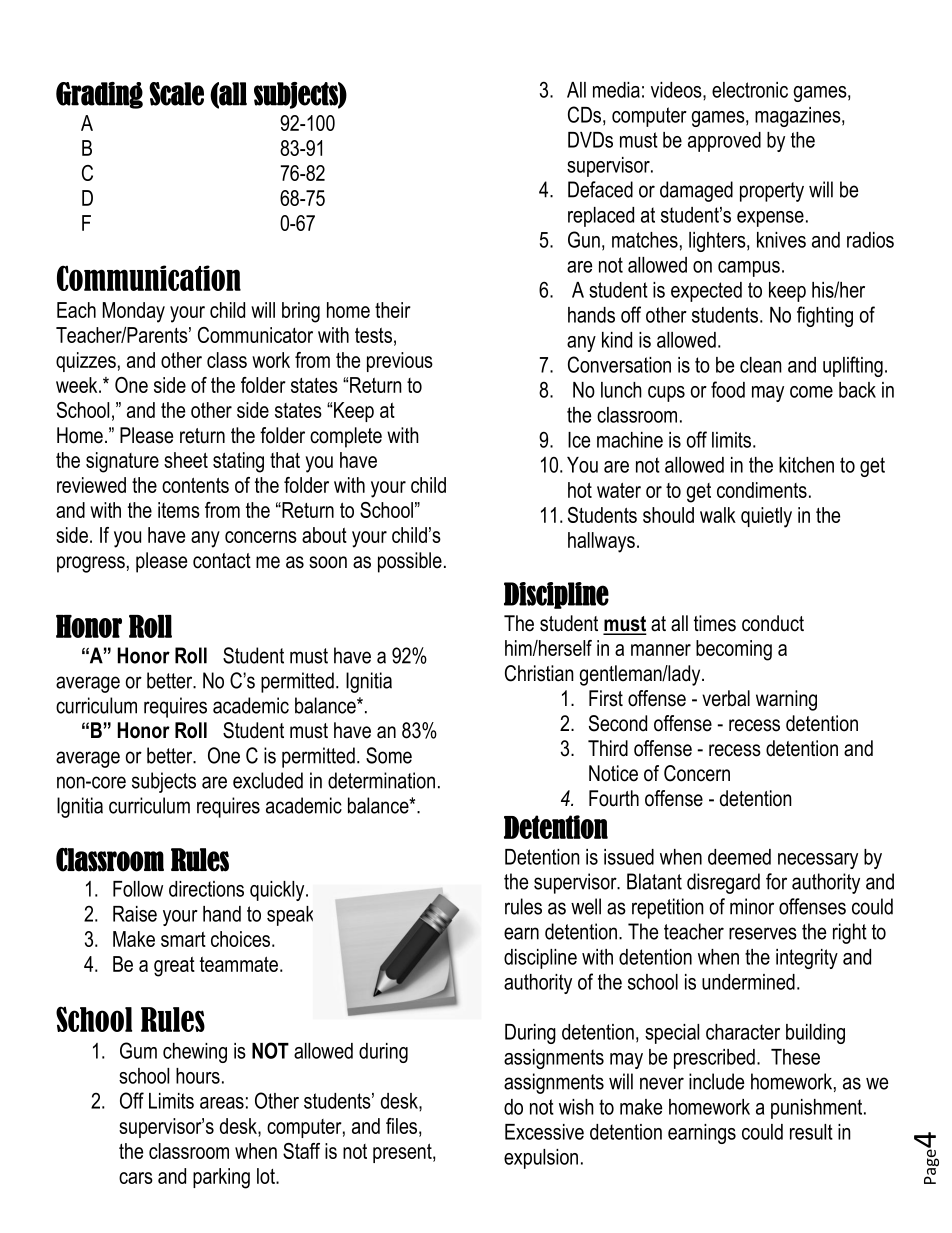 This page has width=952, height=1233. I want to click on for, so click(776, 881).
